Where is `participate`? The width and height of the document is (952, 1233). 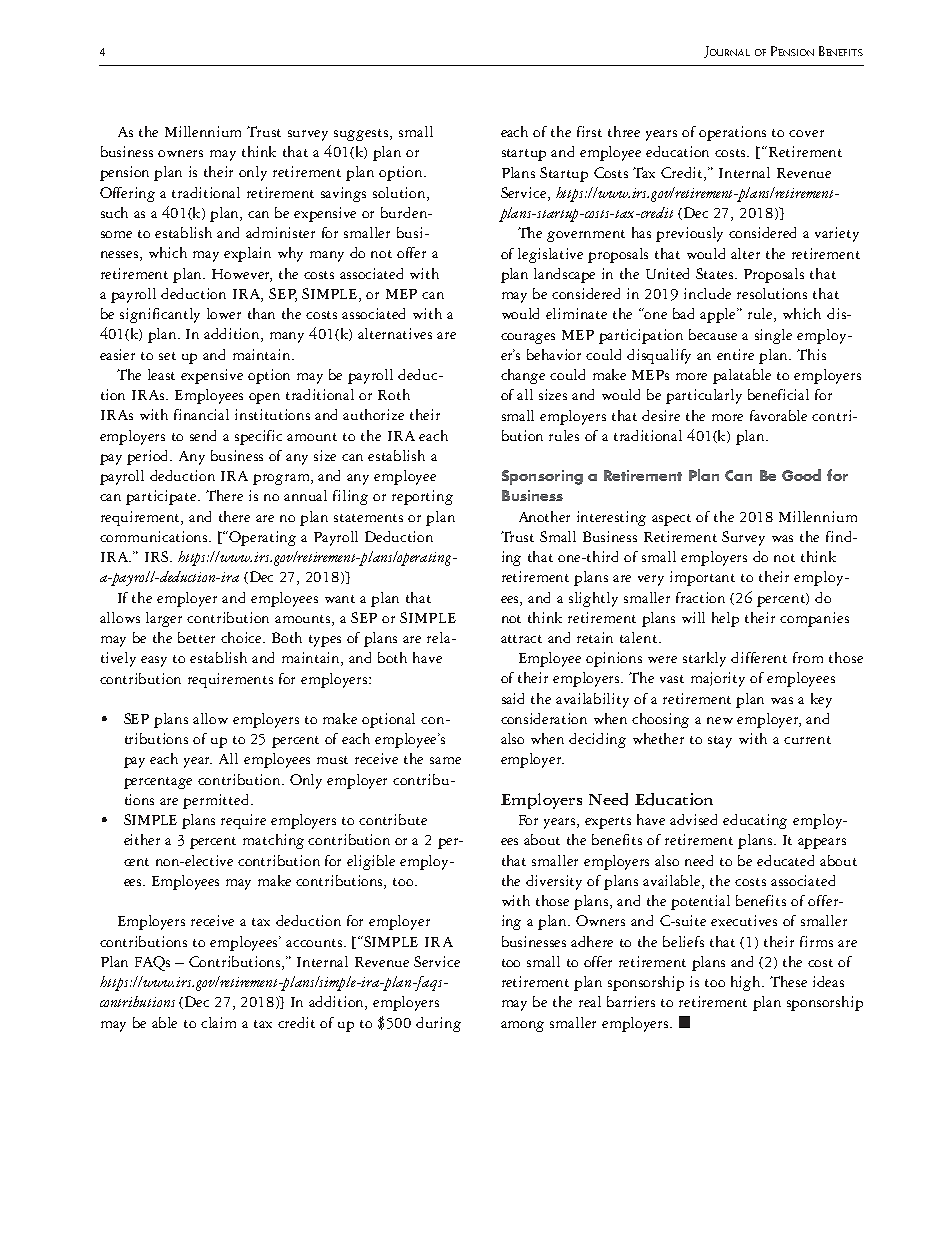 participate is located at coordinates (162, 497).
